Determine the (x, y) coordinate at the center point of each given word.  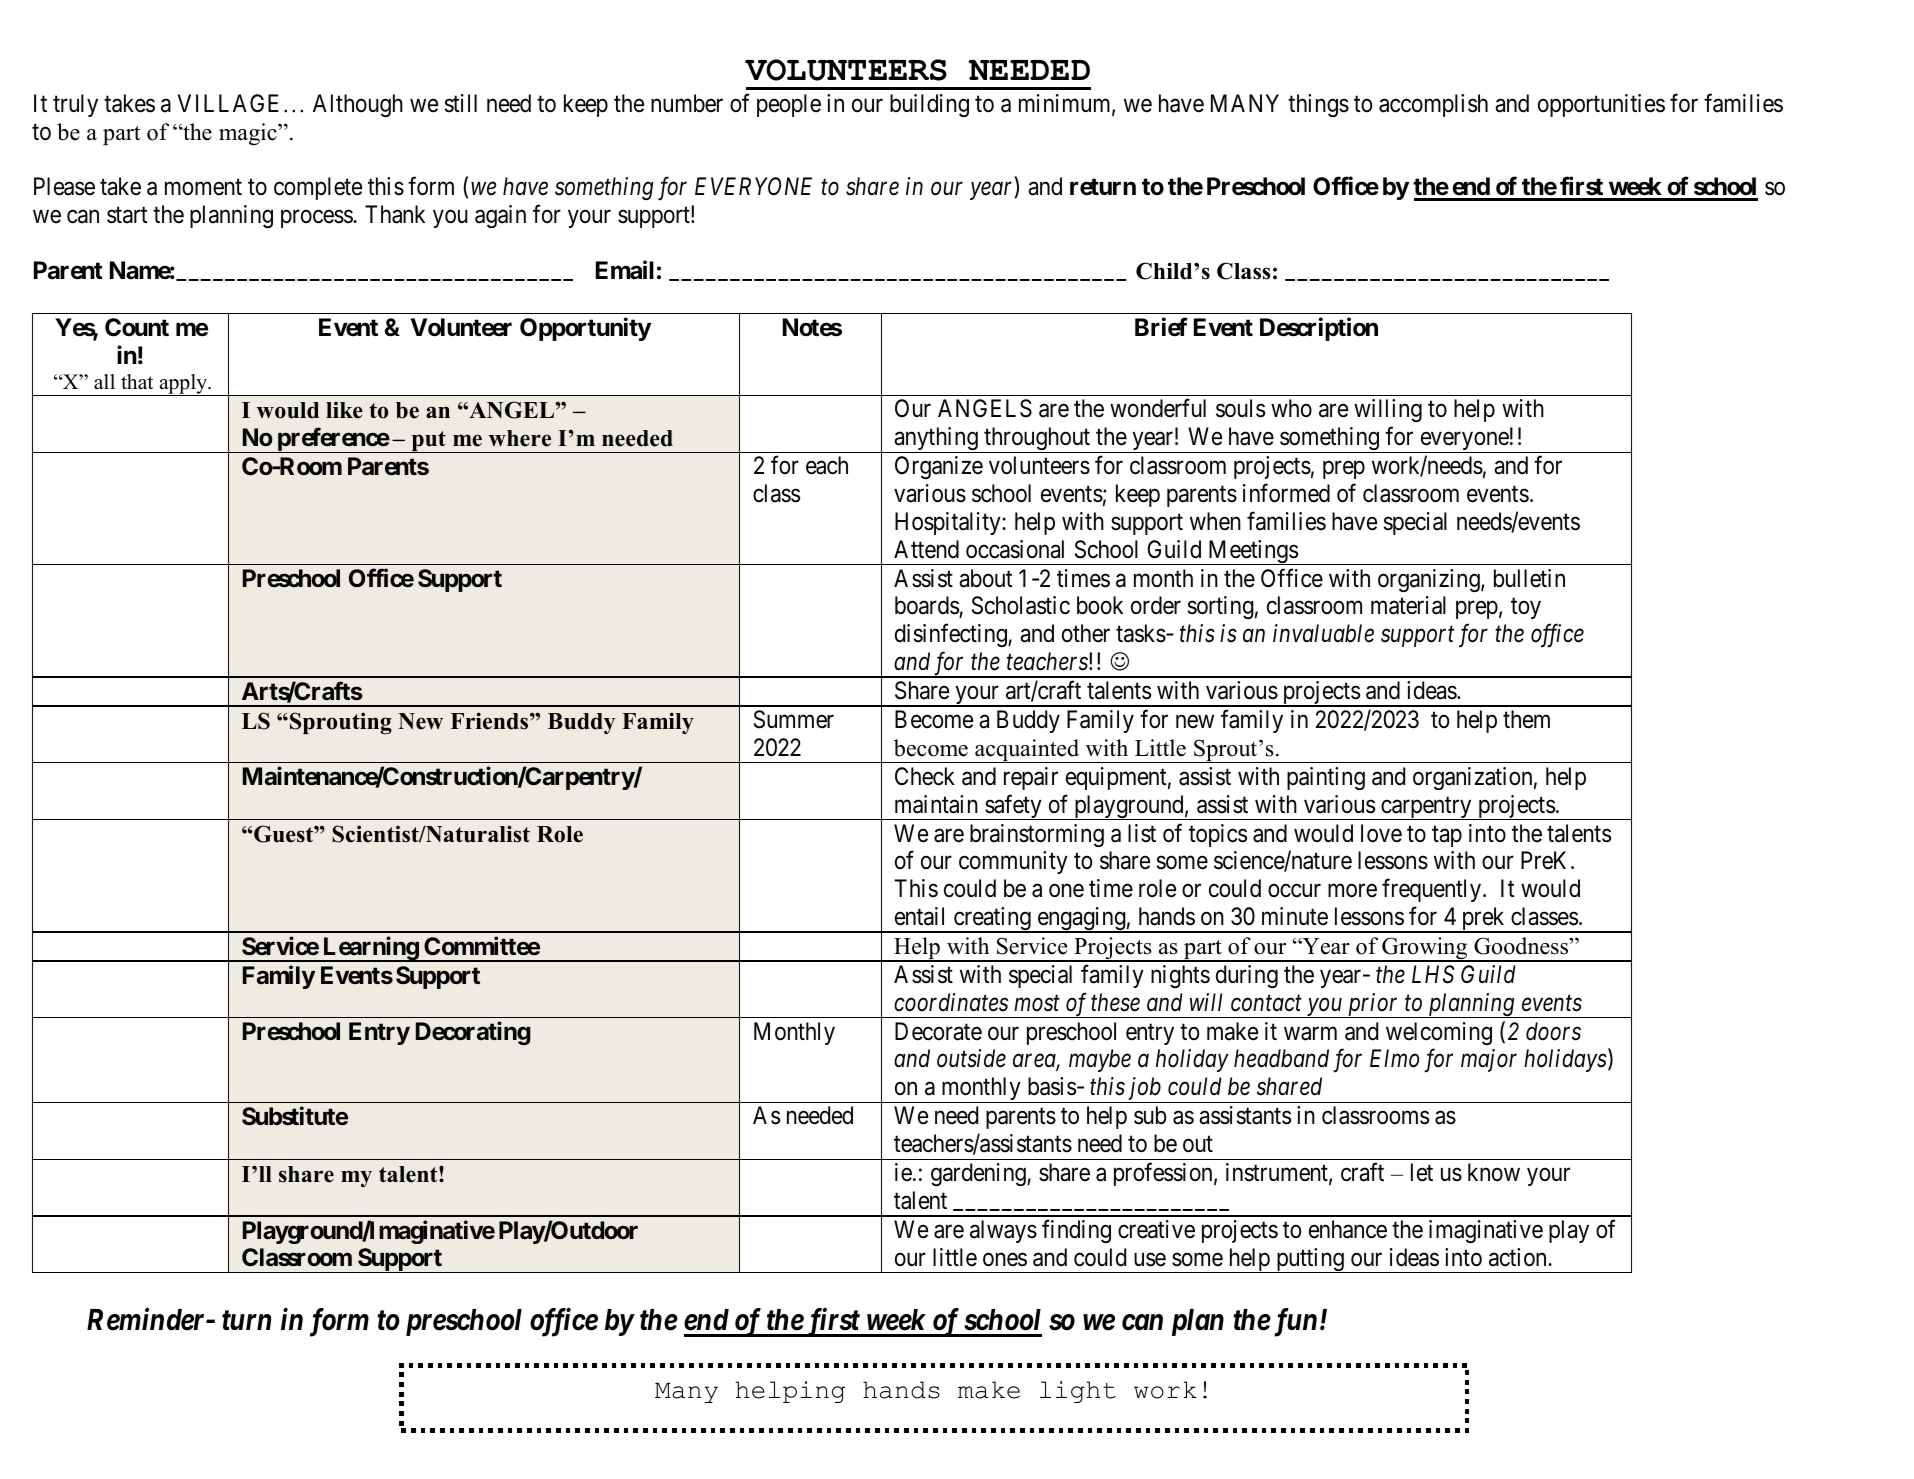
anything (936, 440)
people (789, 105)
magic (249, 134)
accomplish (1433, 105)
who (1291, 408)
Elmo (1394, 1058)
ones (1005, 1260)
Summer (794, 719)
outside (971, 1058)
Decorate (938, 1031)
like (344, 410)
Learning (370, 949)
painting (1326, 778)
